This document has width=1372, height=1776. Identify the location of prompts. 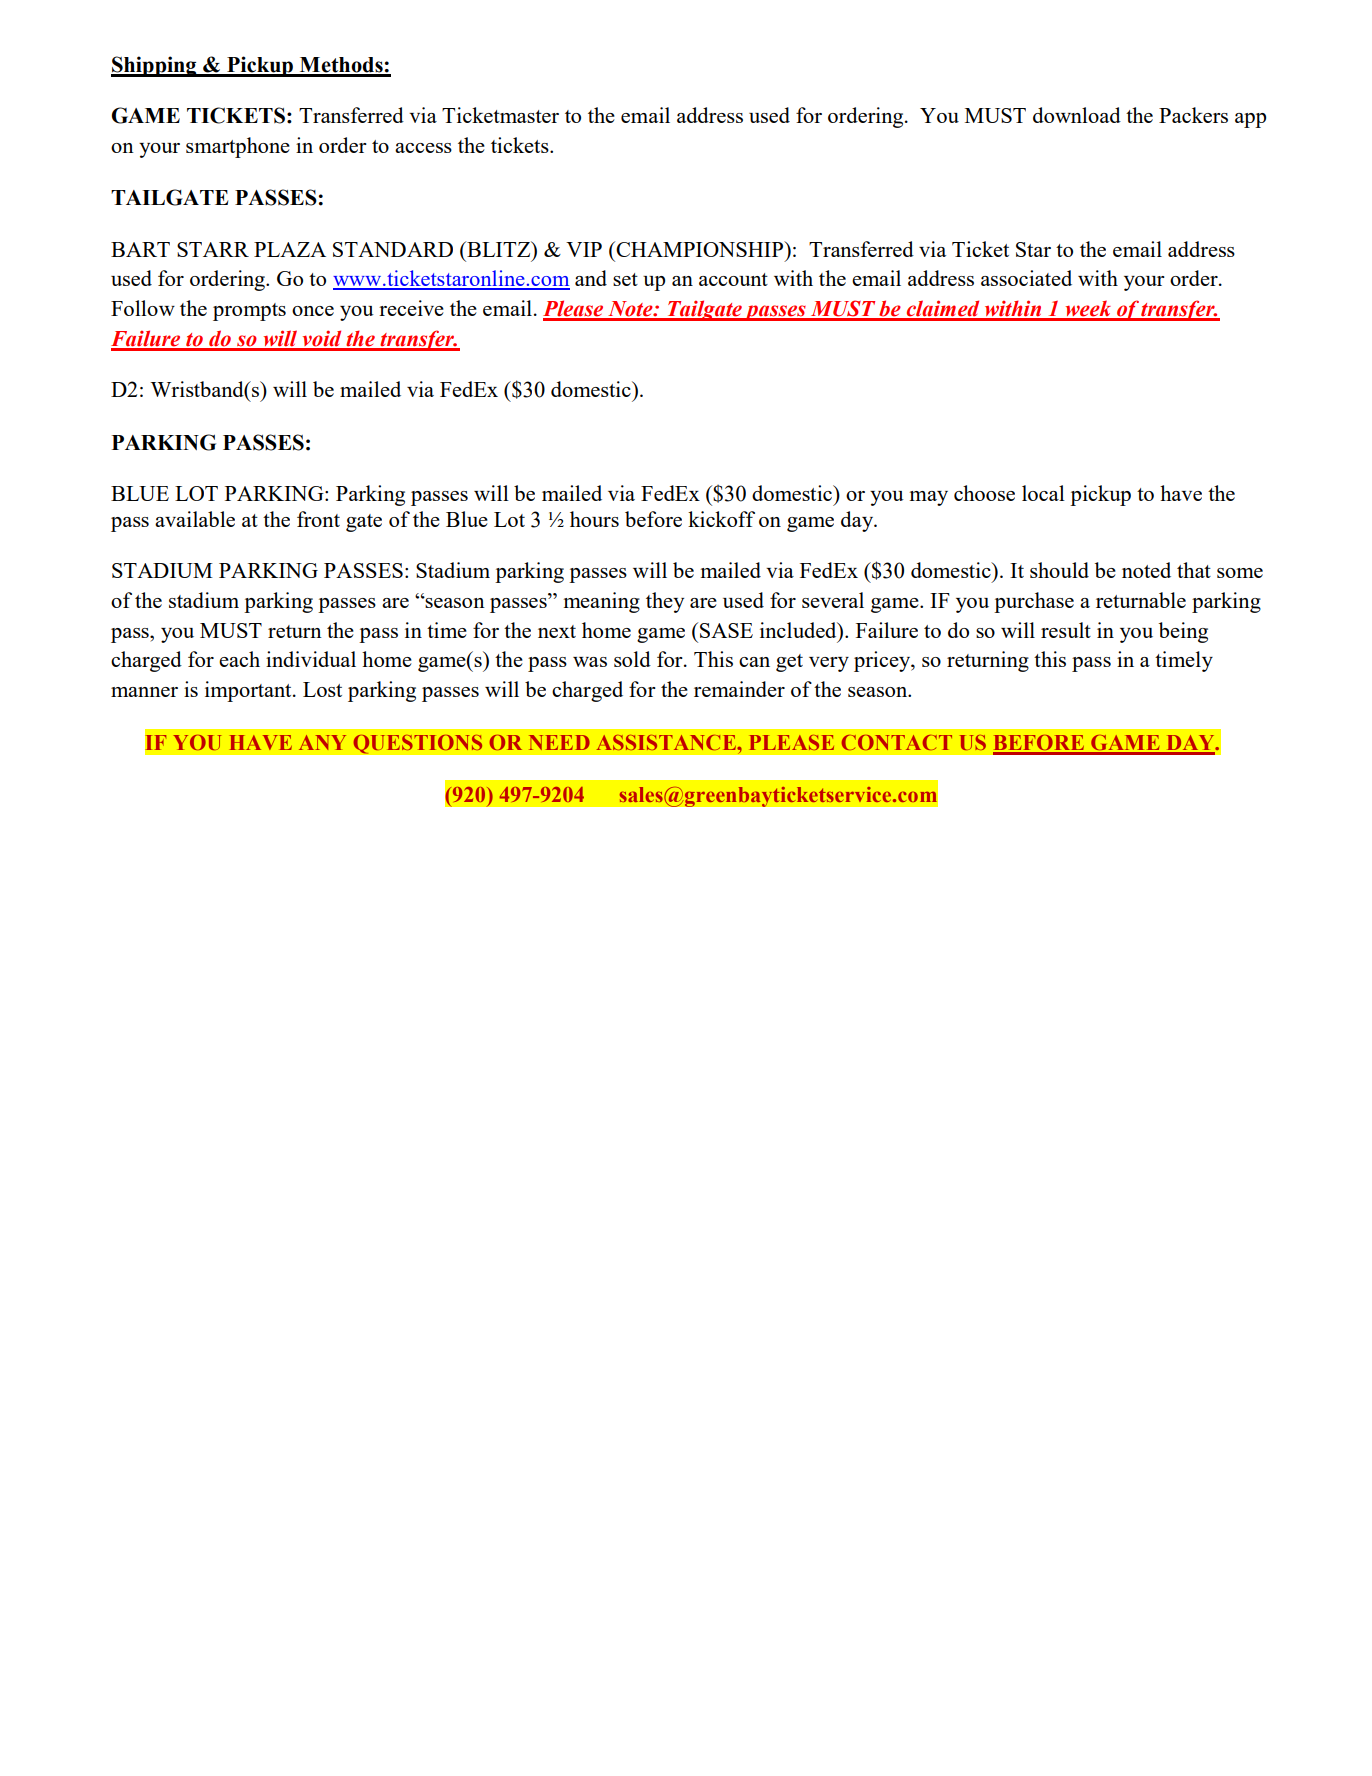
(249, 312).
